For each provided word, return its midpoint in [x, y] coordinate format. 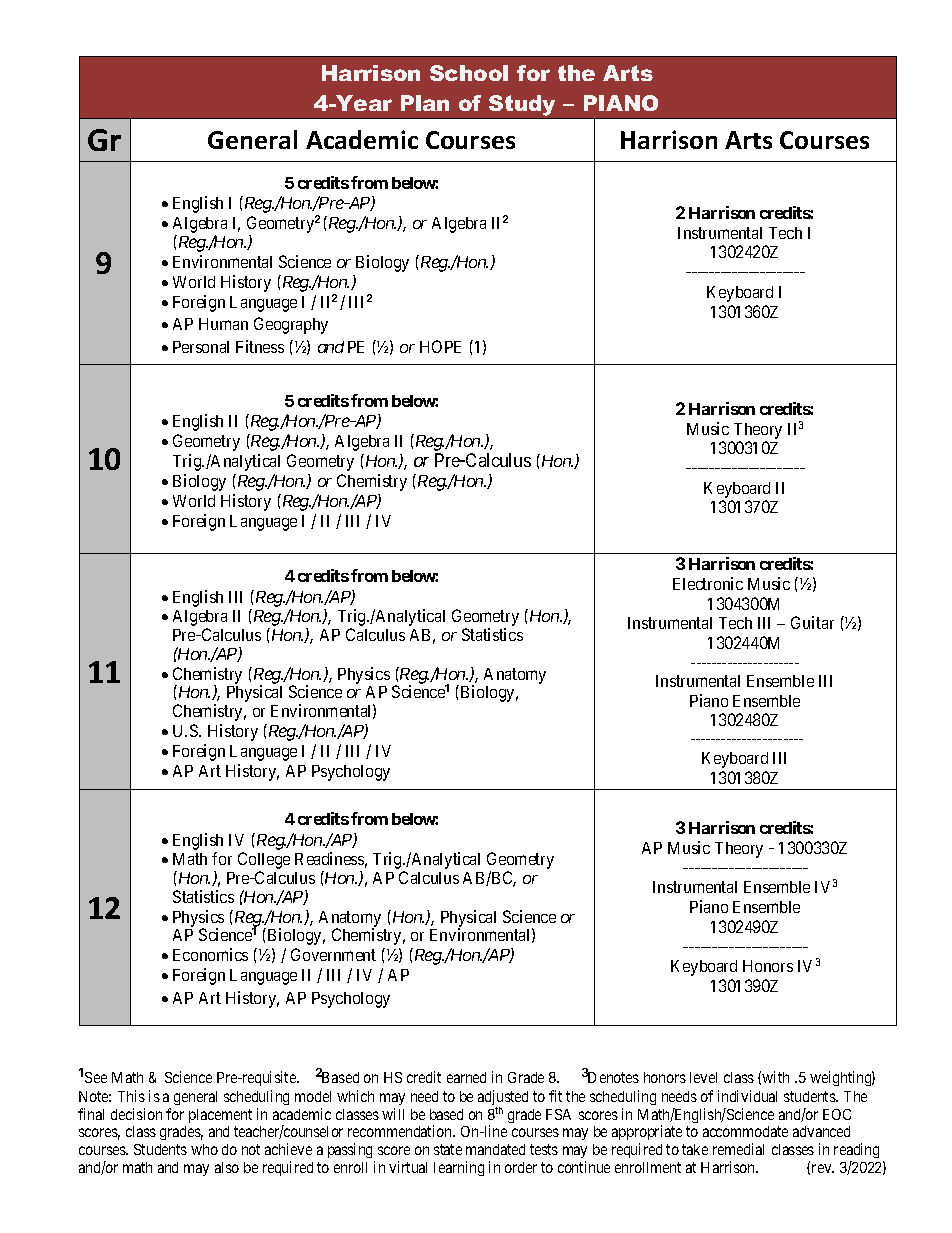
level [703, 1077]
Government [333, 954]
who [204, 1149]
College [264, 862]
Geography [291, 325]
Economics [210, 954]
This [131, 1096]
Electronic [708, 583]
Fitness [260, 346]
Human [223, 324]
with [775, 1077]
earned [466, 1077]
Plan [425, 103]
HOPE [440, 346]
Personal [201, 347]
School [469, 73]
